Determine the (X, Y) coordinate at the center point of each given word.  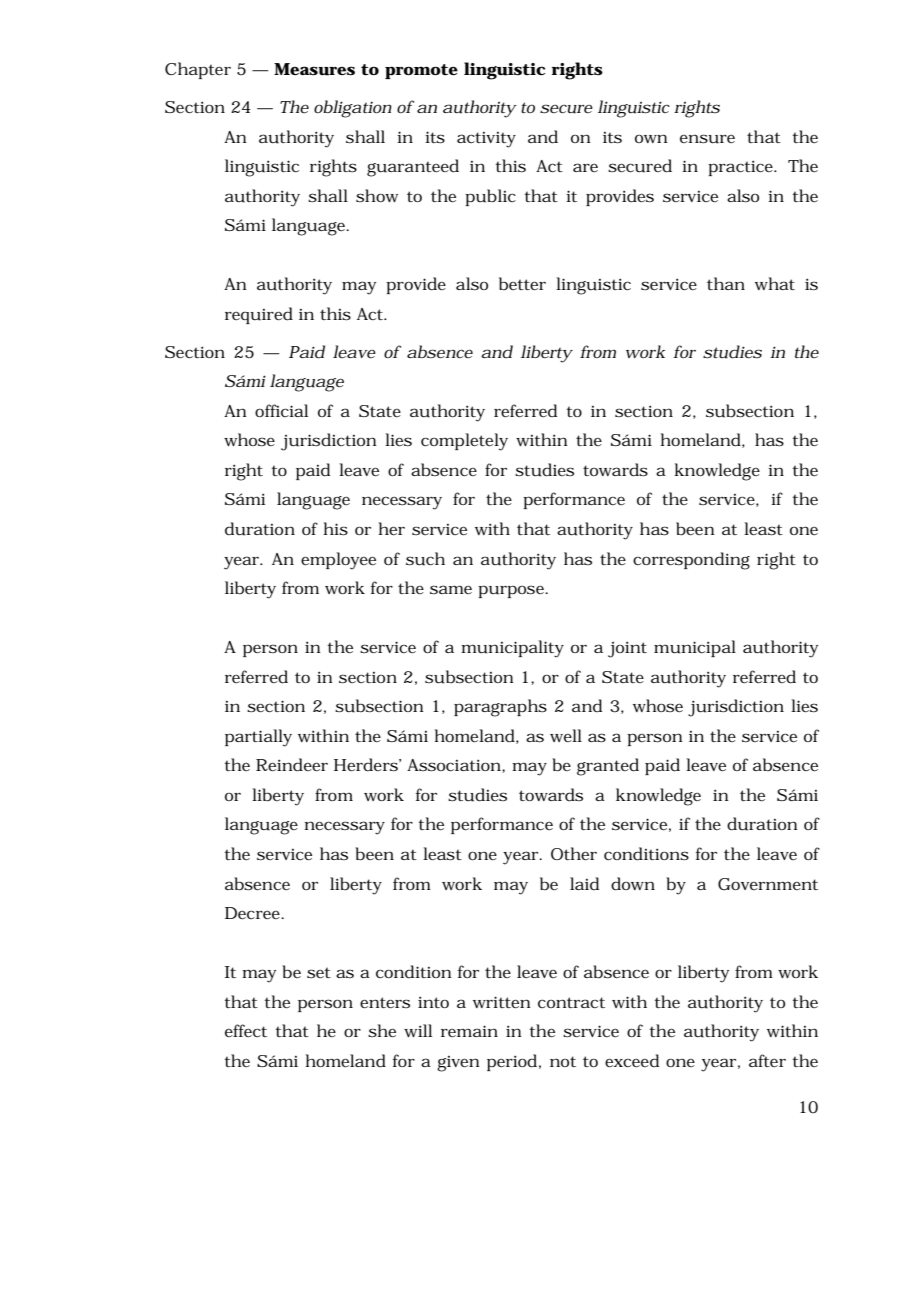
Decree (252, 913)
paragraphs (500, 708)
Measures (314, 69)
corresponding (691, 561)
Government (768, 884)
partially (258, 738)
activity (486, 140)
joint (627, 649)
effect (246, 1030)
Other (574, 854)
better (522, 284)
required (259, 315)
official (281, 410)
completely (464, 442)
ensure (707, 139)
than (726, 283)
